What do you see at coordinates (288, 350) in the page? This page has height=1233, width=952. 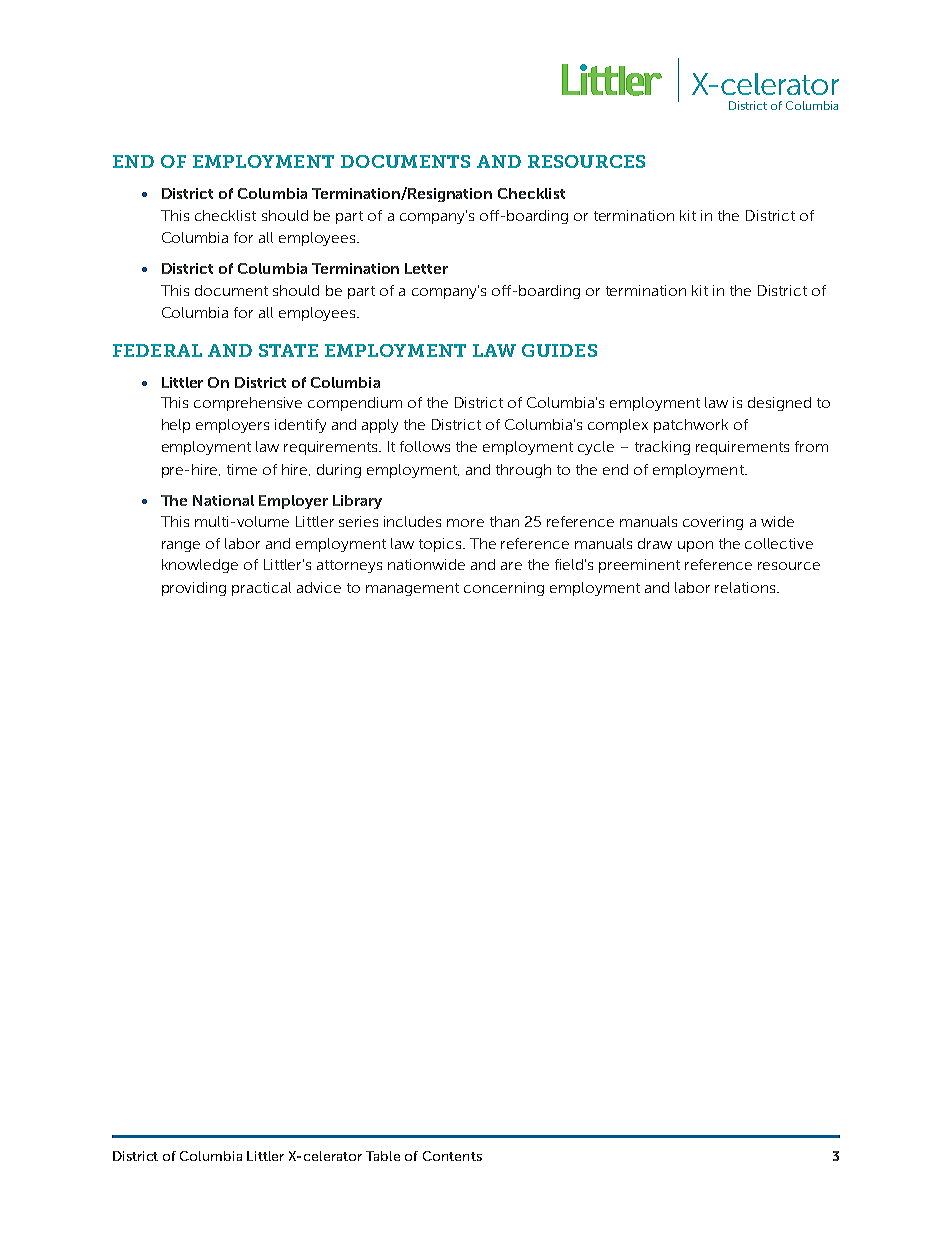 I see `STATE` at bounding box center [288, 350].
